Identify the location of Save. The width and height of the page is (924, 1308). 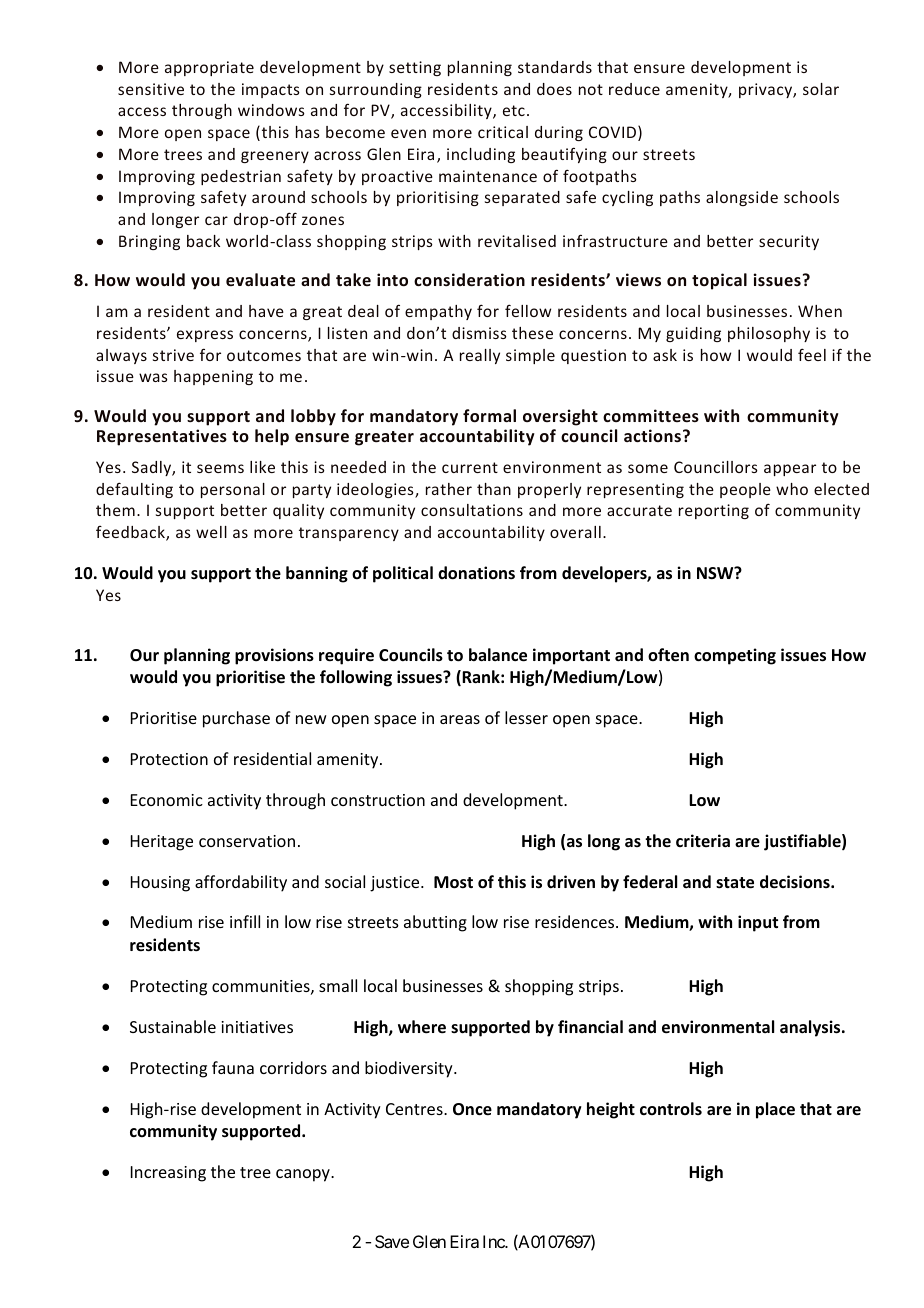
(392, 1241).
